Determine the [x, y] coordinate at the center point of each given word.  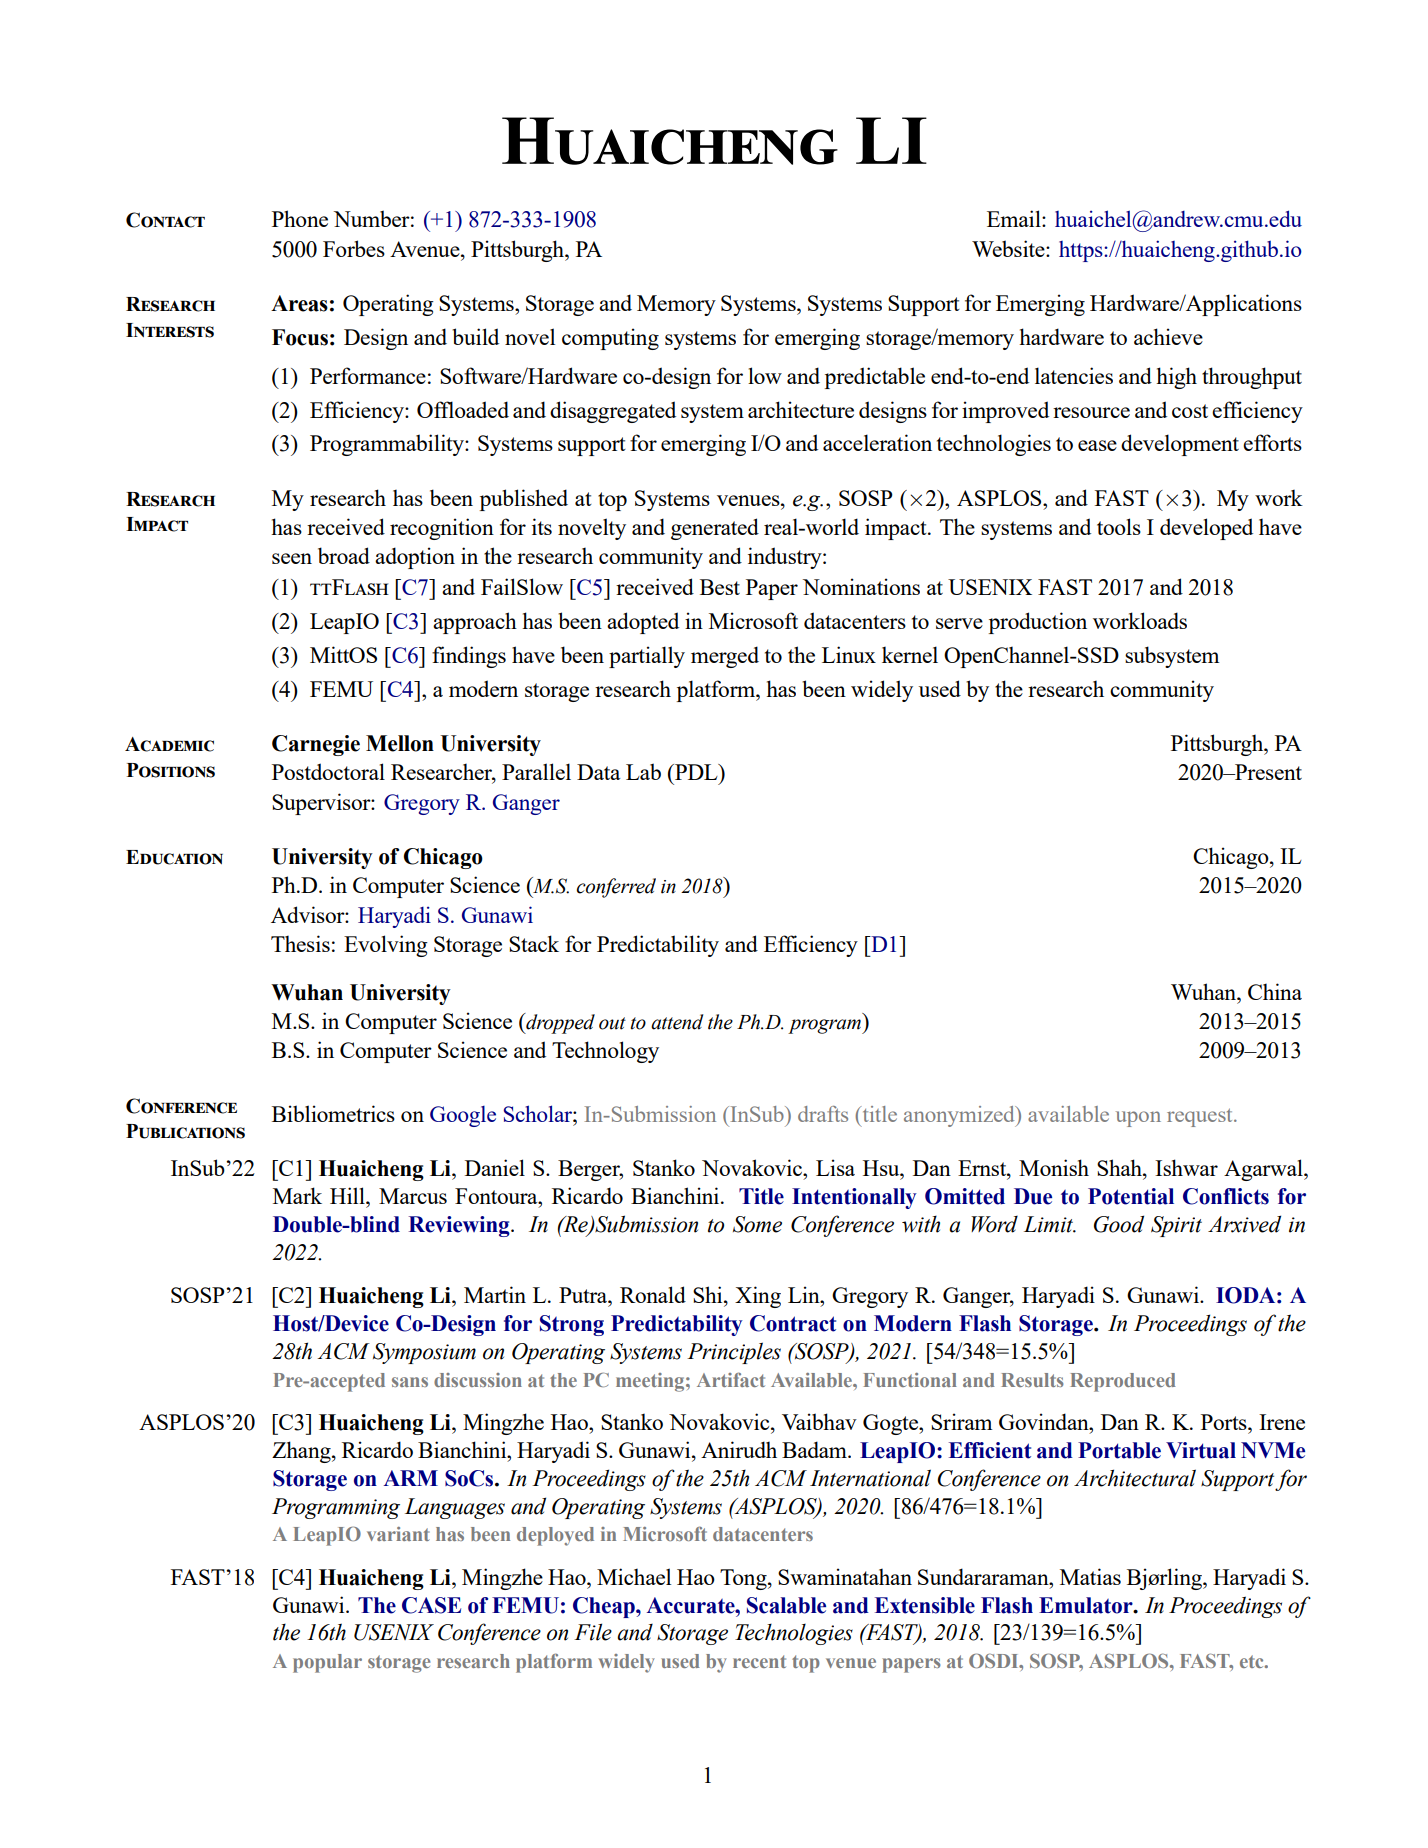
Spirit [1176, 1226]
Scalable [786, 1605]
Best [720, 587]
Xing [758, 1297]
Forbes [354, 248]
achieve [1168, 336]
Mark [297, 1195]
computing [610, 339]
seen [292, 558]
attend [677, 1022]
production [1038, 623]
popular [327, 1663]
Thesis [300, 943]
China [1275, 991]
